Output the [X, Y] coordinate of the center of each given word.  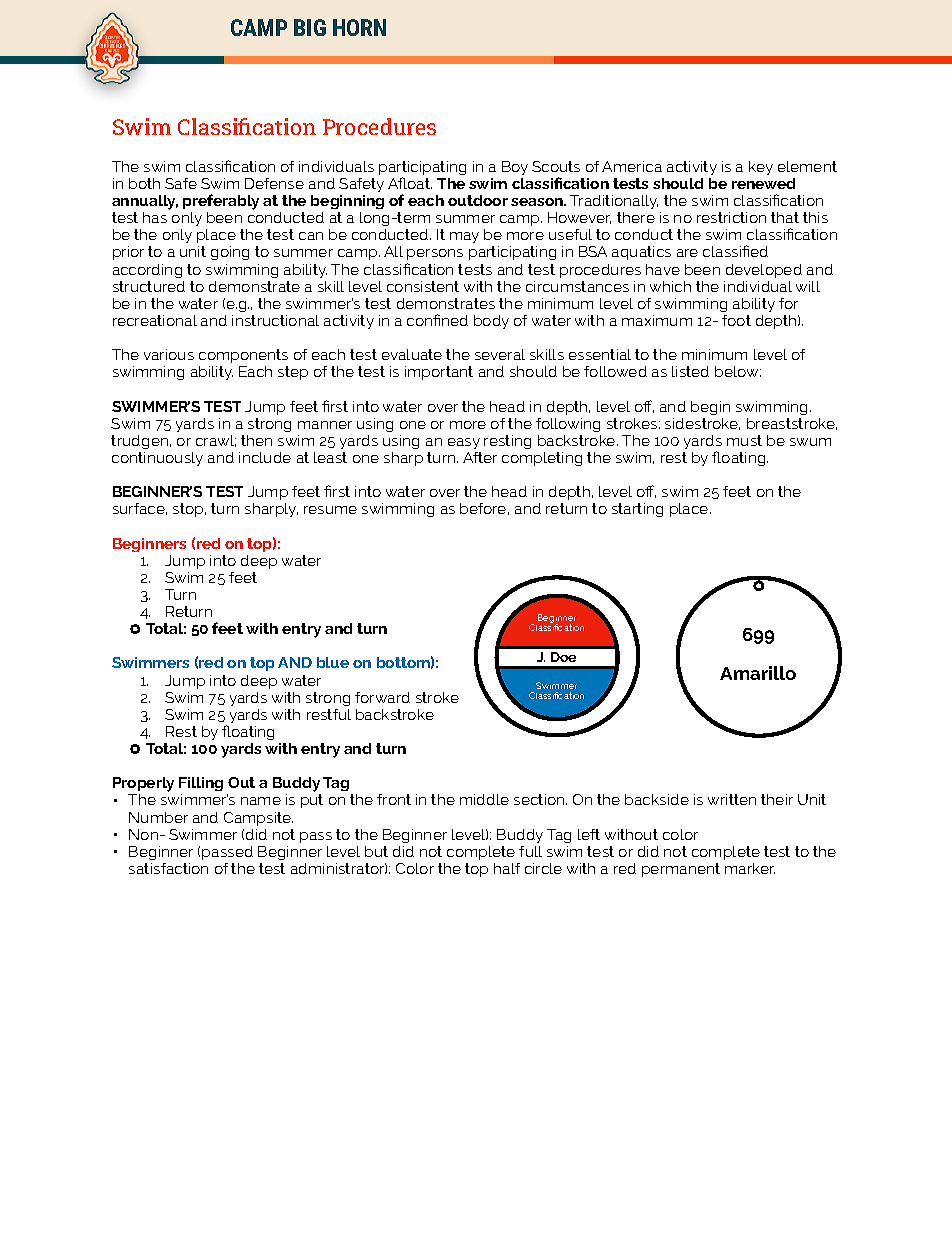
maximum [657, 320]
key [761, 168]
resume [330, 510]
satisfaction [168, 868]
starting [637, 510]
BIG [310, 27]
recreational [155, 320]
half [507, 868]
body [491, 322]
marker [750, 868]
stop [189, 510]
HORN [359, 27]
